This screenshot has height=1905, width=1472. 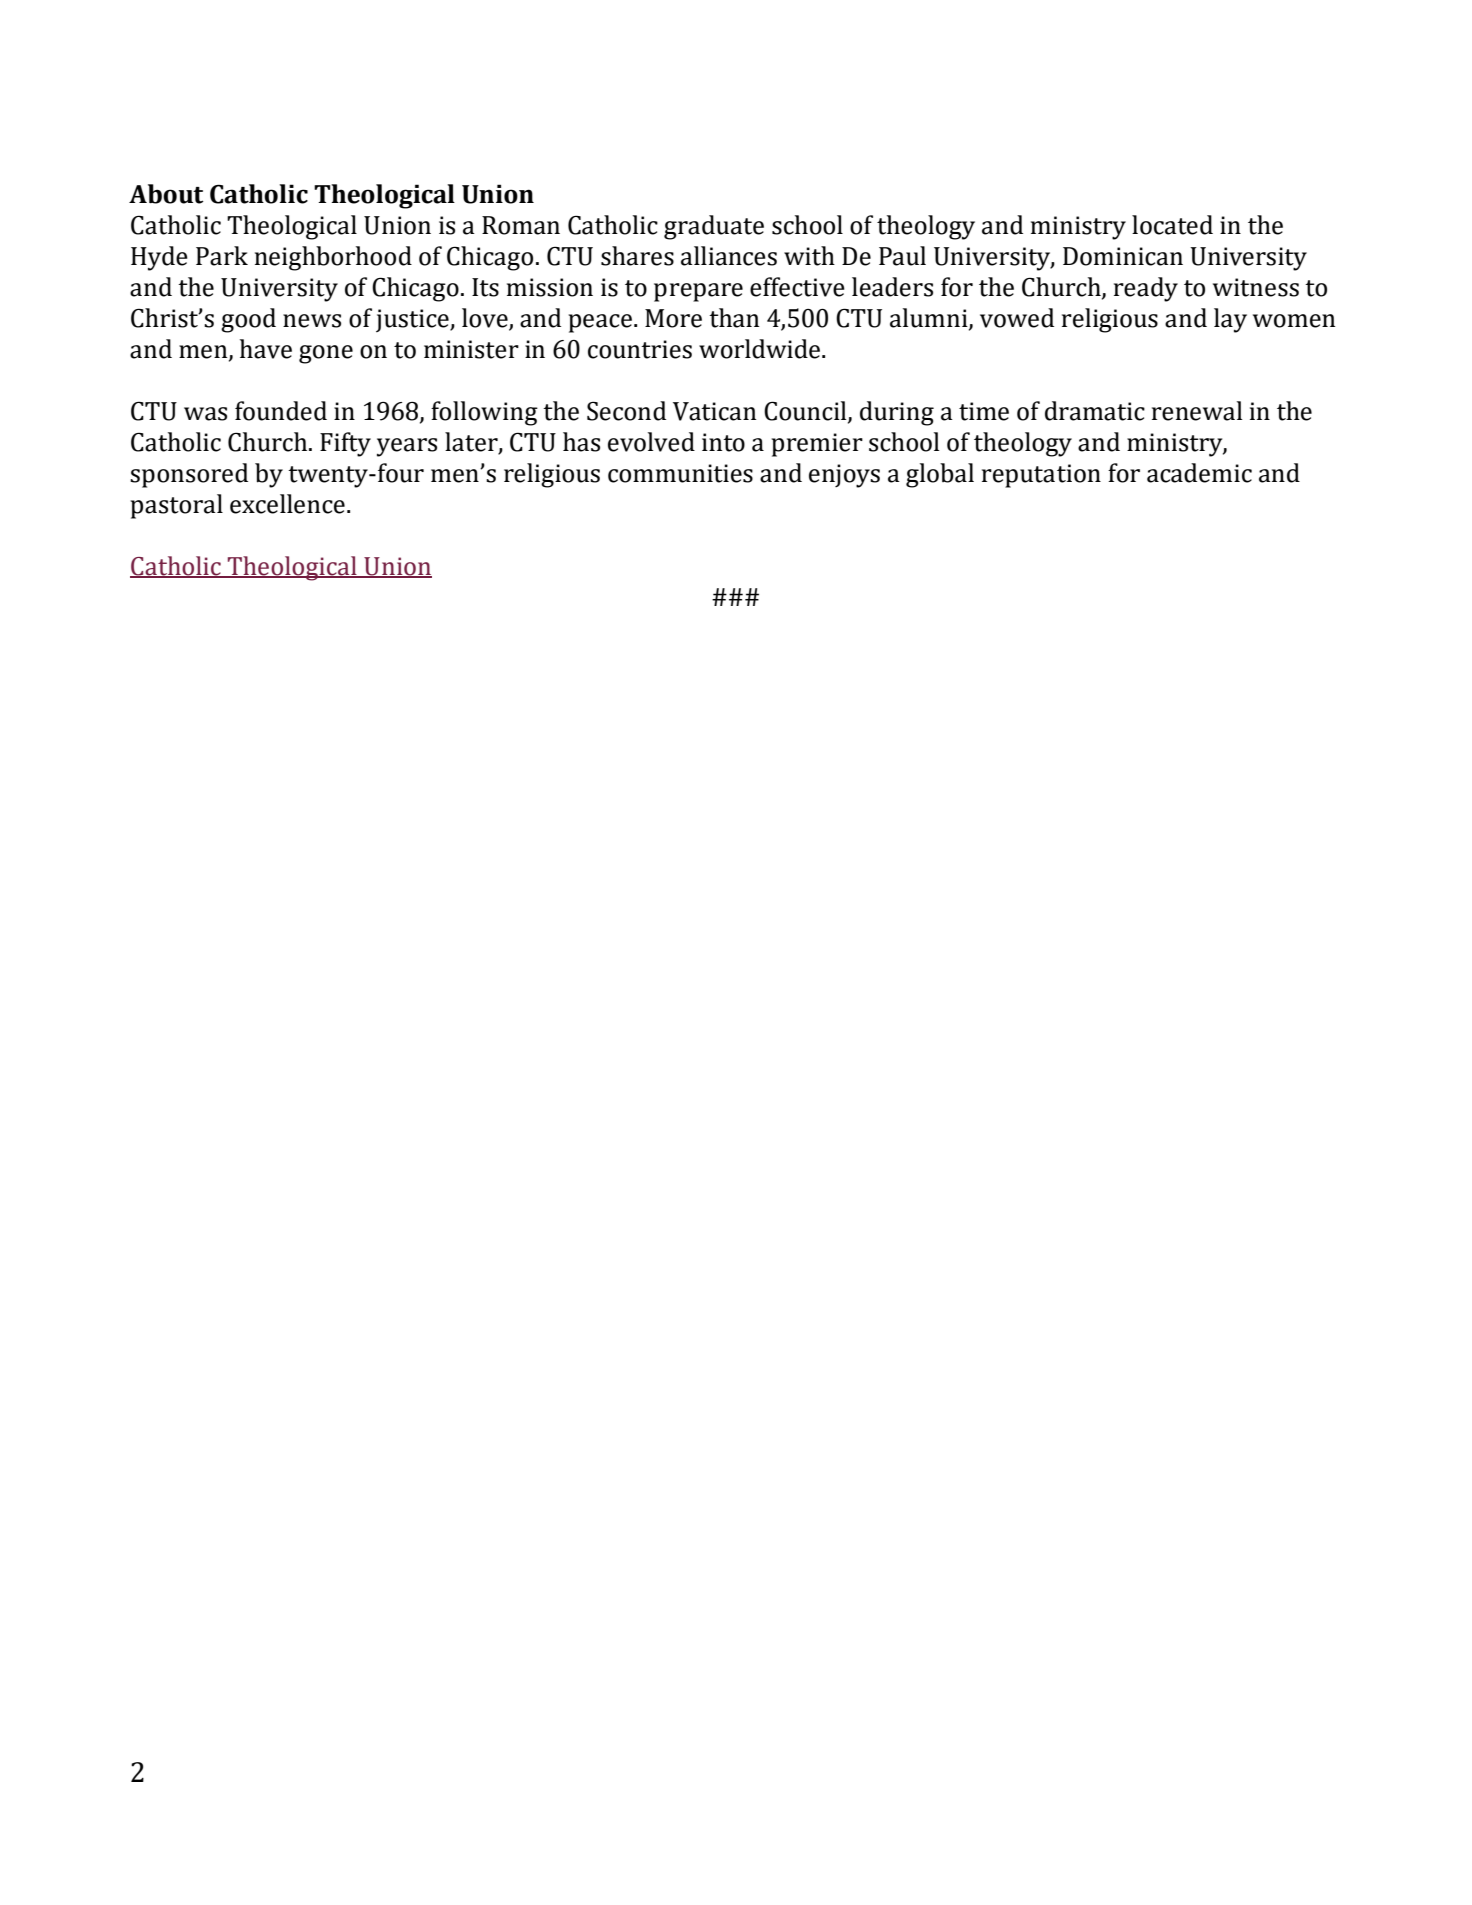 I want to click on About, so click(x=166, y=194).
